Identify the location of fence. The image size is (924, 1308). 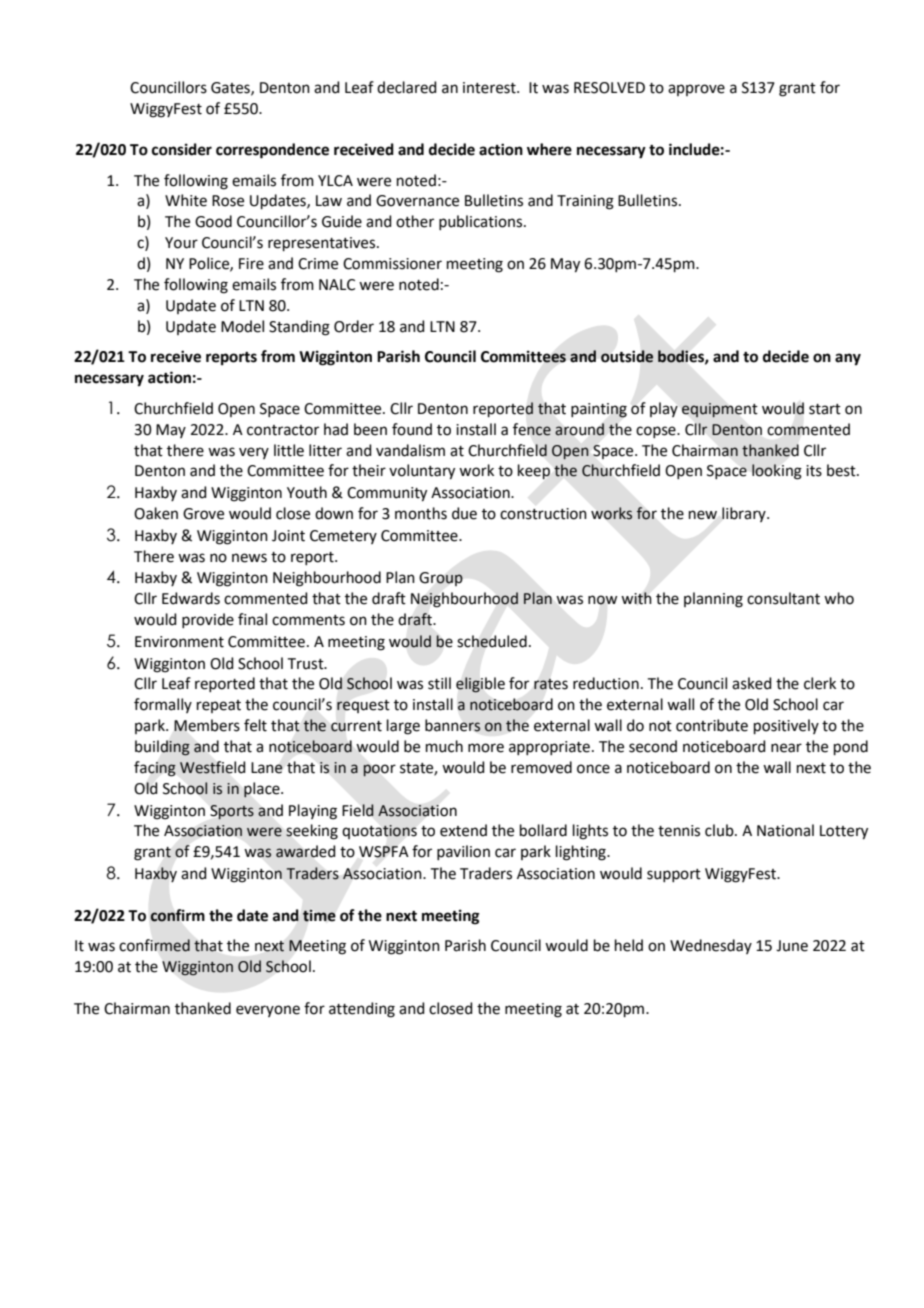
(532, 429).
